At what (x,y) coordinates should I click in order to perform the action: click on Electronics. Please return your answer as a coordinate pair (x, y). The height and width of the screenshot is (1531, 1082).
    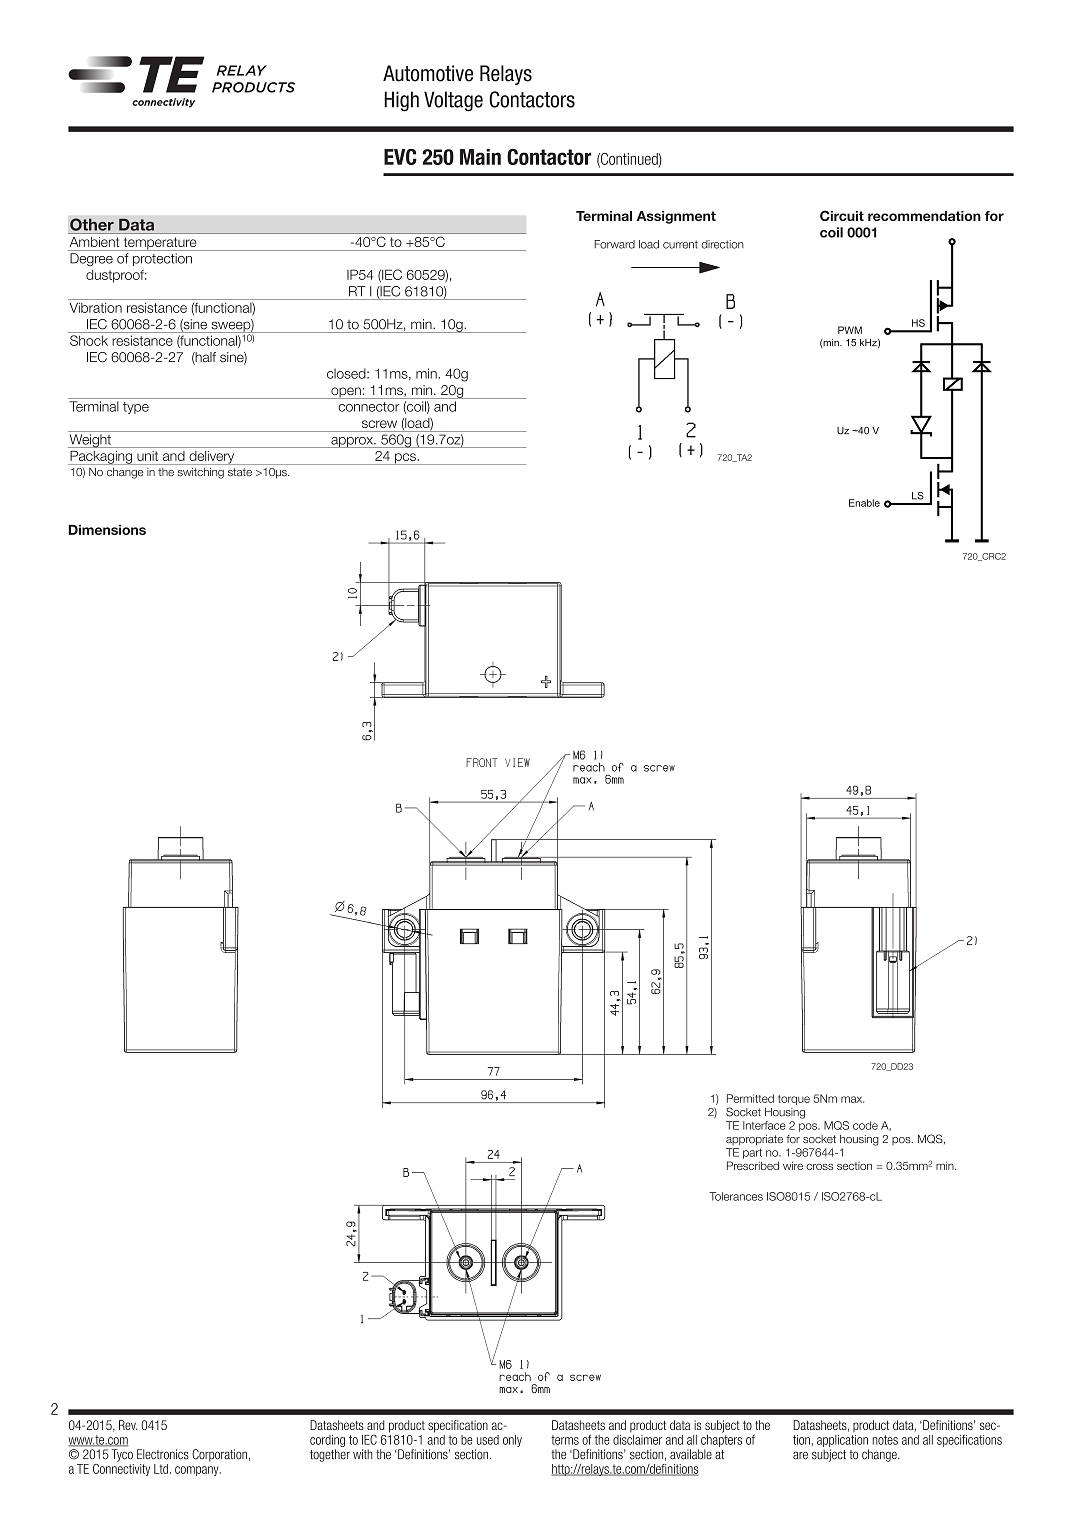
    Looking at the image, I should click on (163, 1454).
